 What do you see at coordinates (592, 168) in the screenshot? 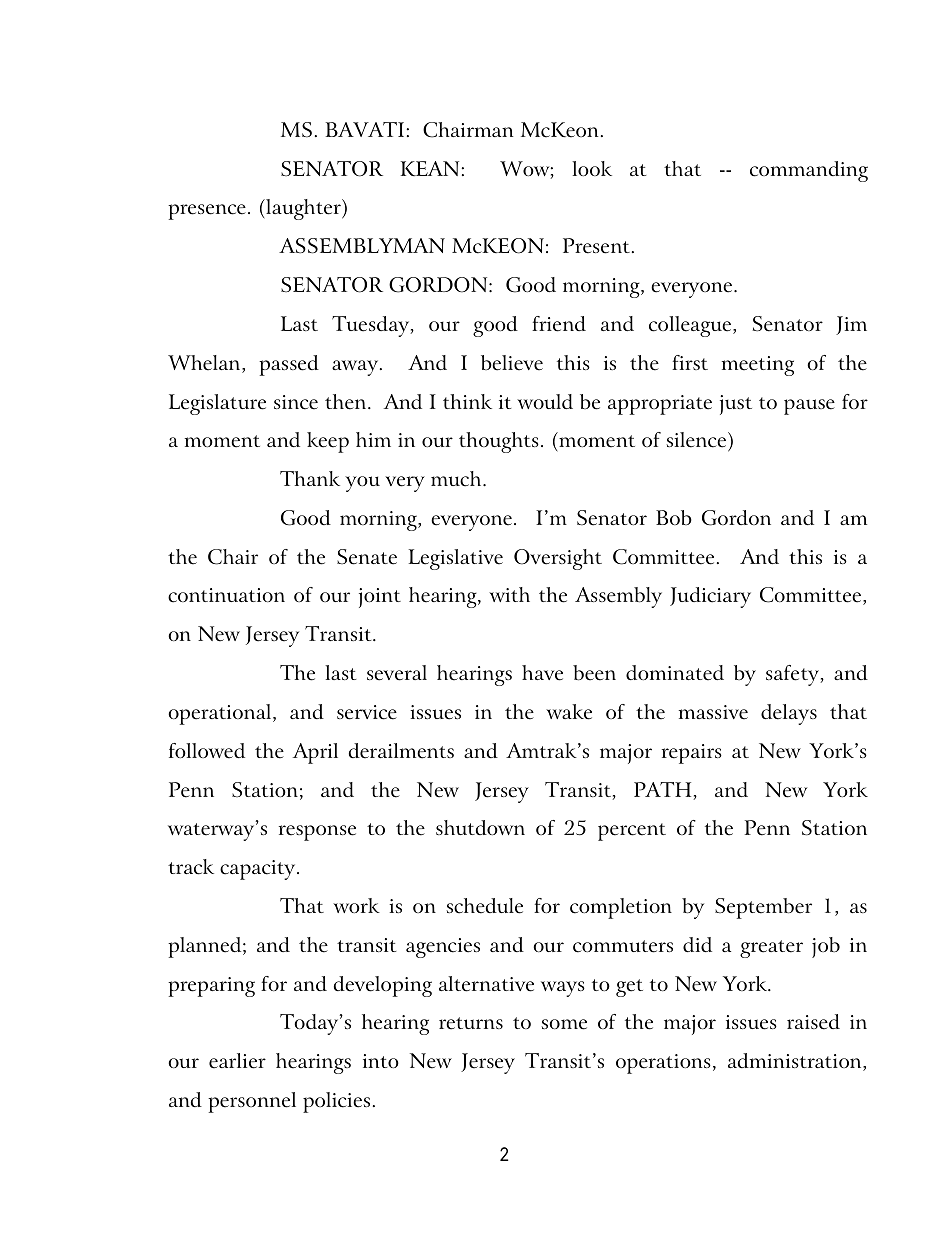
I see `look` at bounding box center [592, 168].
